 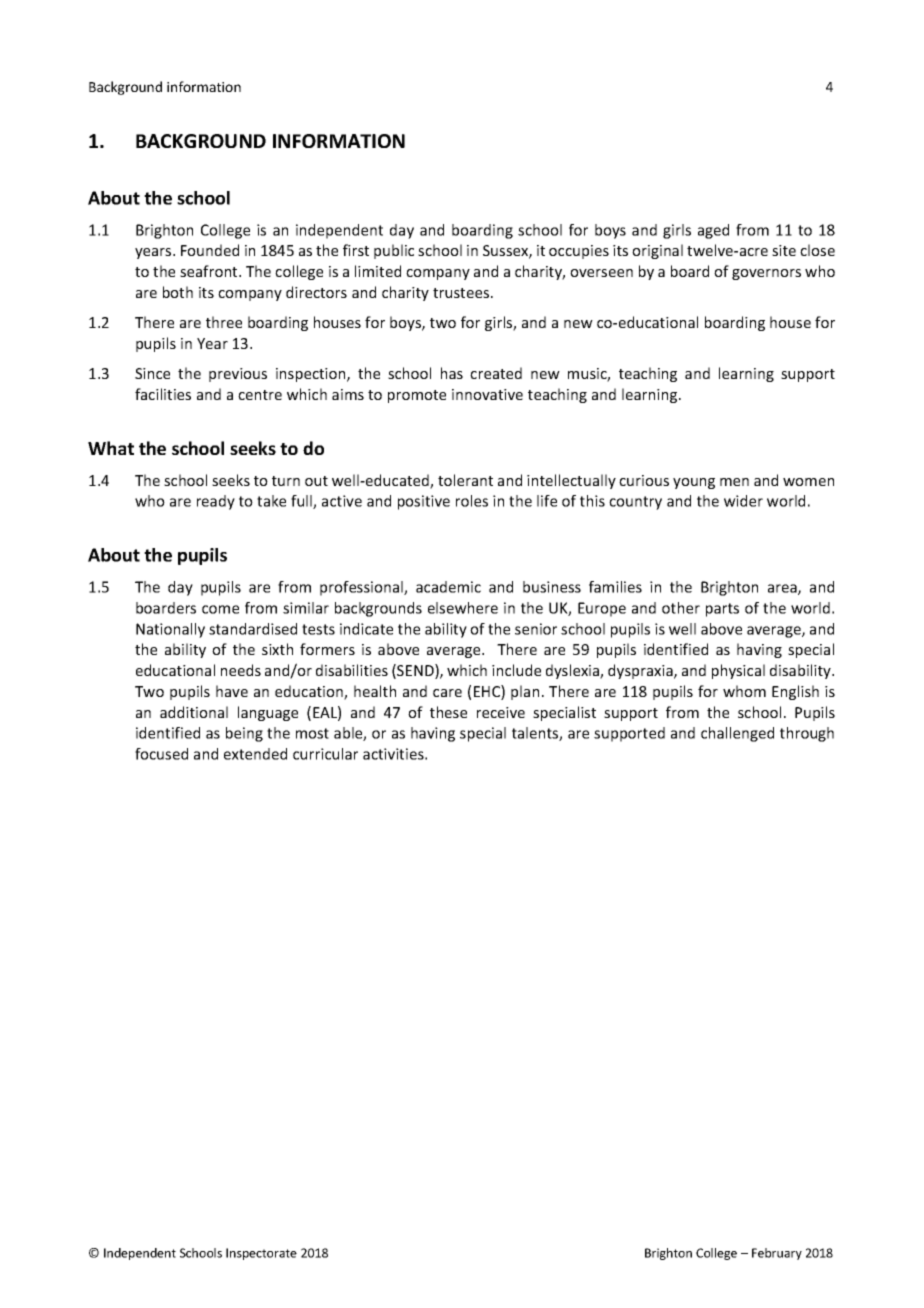 What do you see at coordinates (216, 502) in the image?
I see `ready` at bounding box center [216, 502].
